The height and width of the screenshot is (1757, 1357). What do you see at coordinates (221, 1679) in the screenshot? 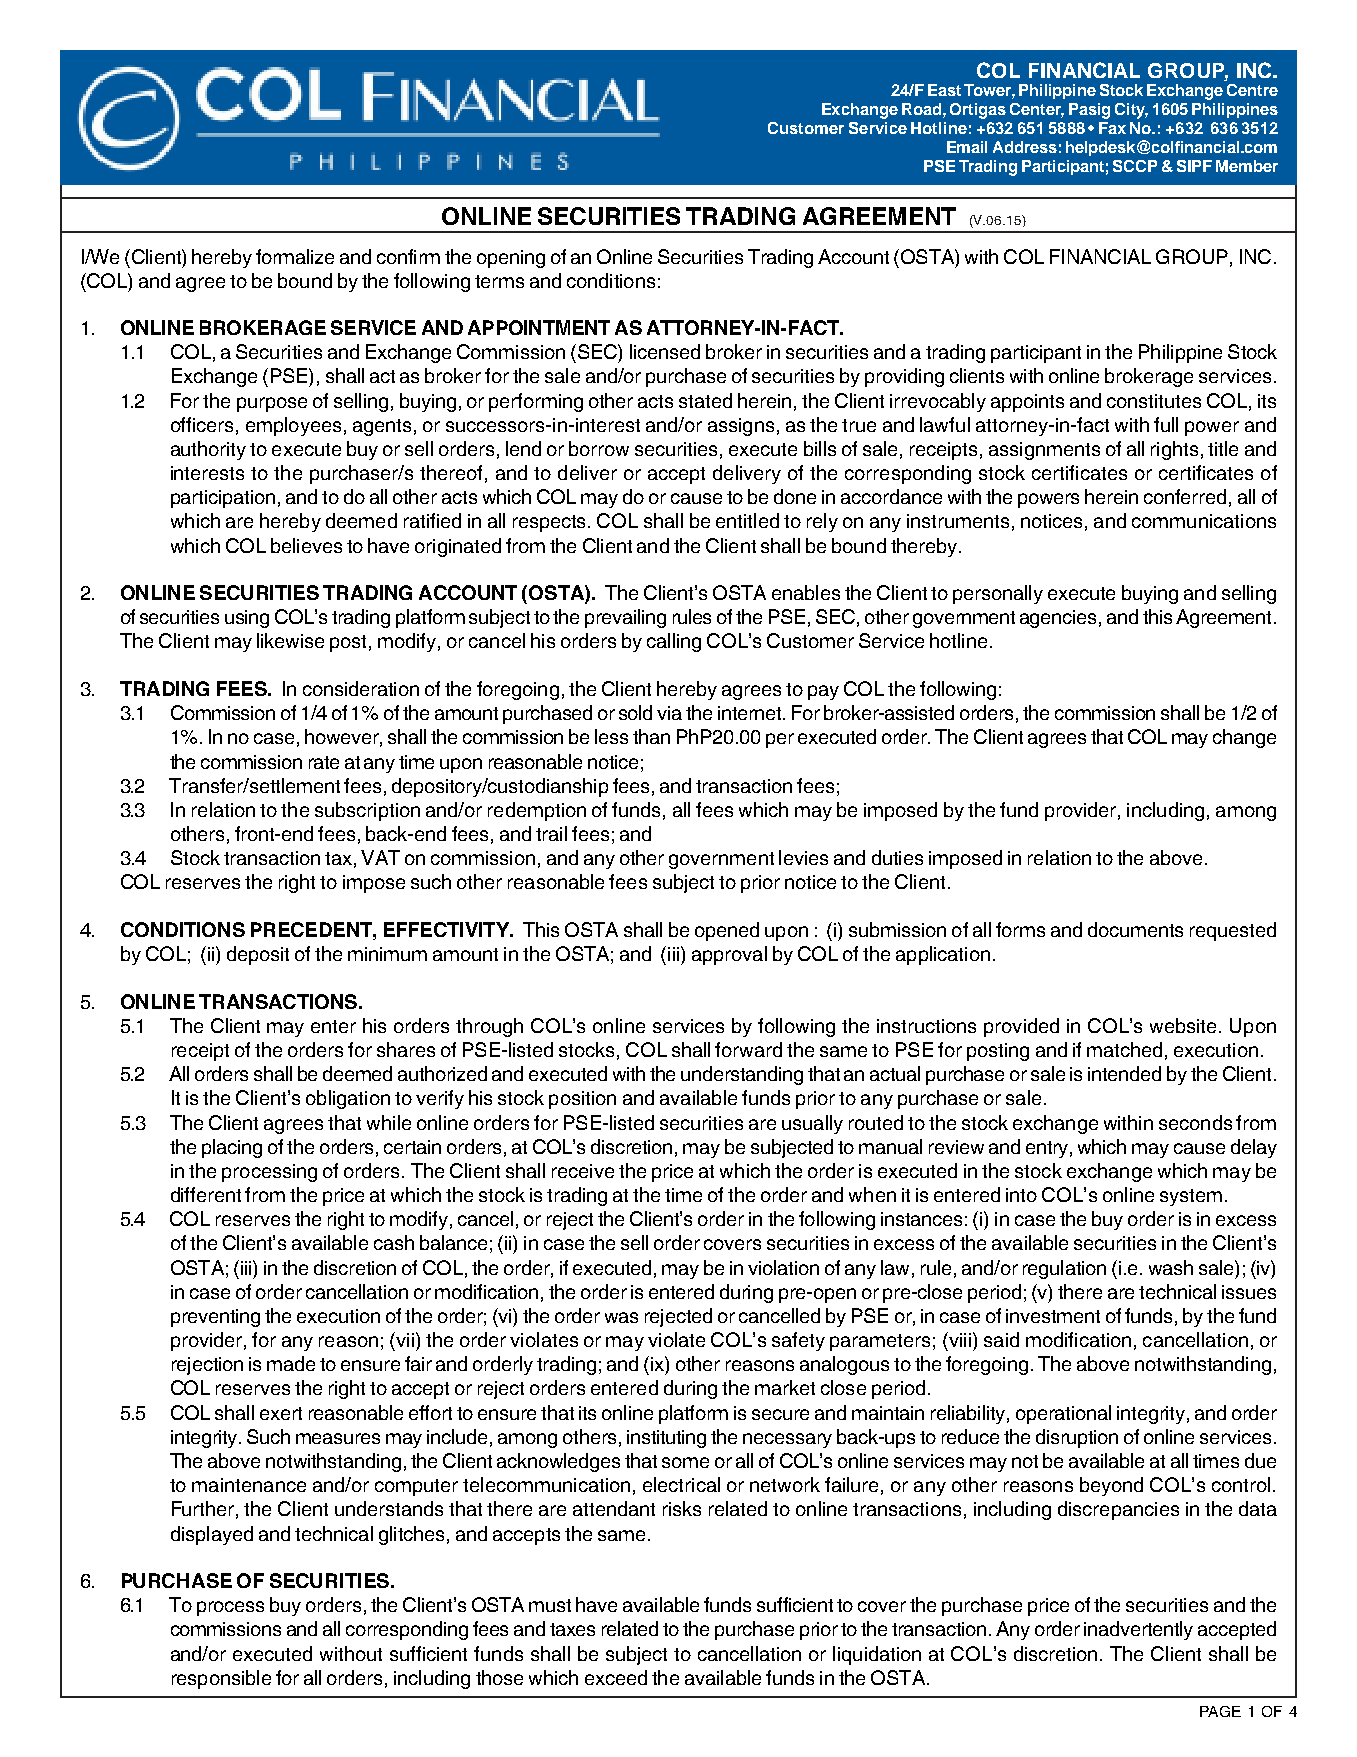
I see `responsible` at bounding box center [221, 1679].
